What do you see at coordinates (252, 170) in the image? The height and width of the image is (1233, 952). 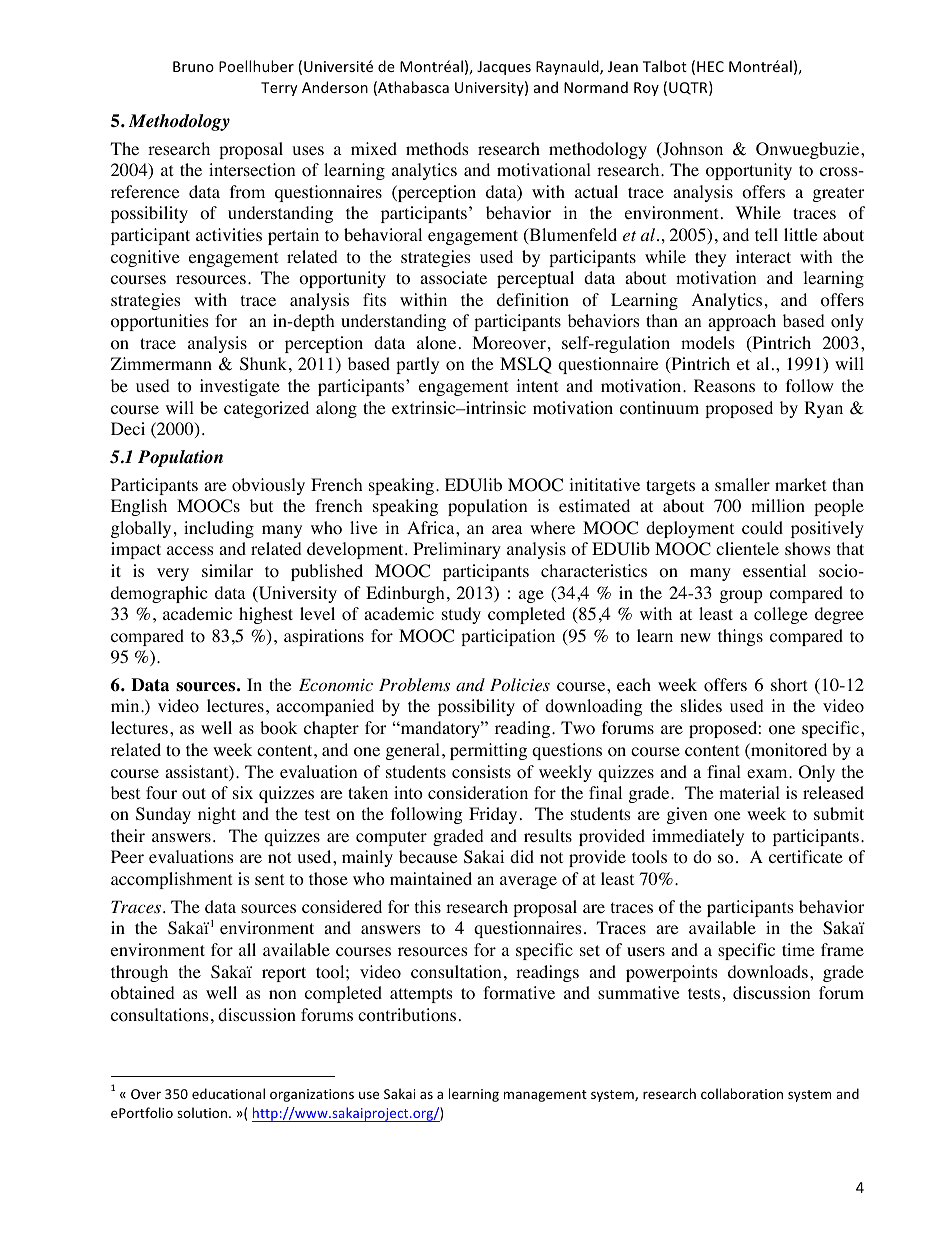 I see `intersection` at bounding box center [252, 170].
